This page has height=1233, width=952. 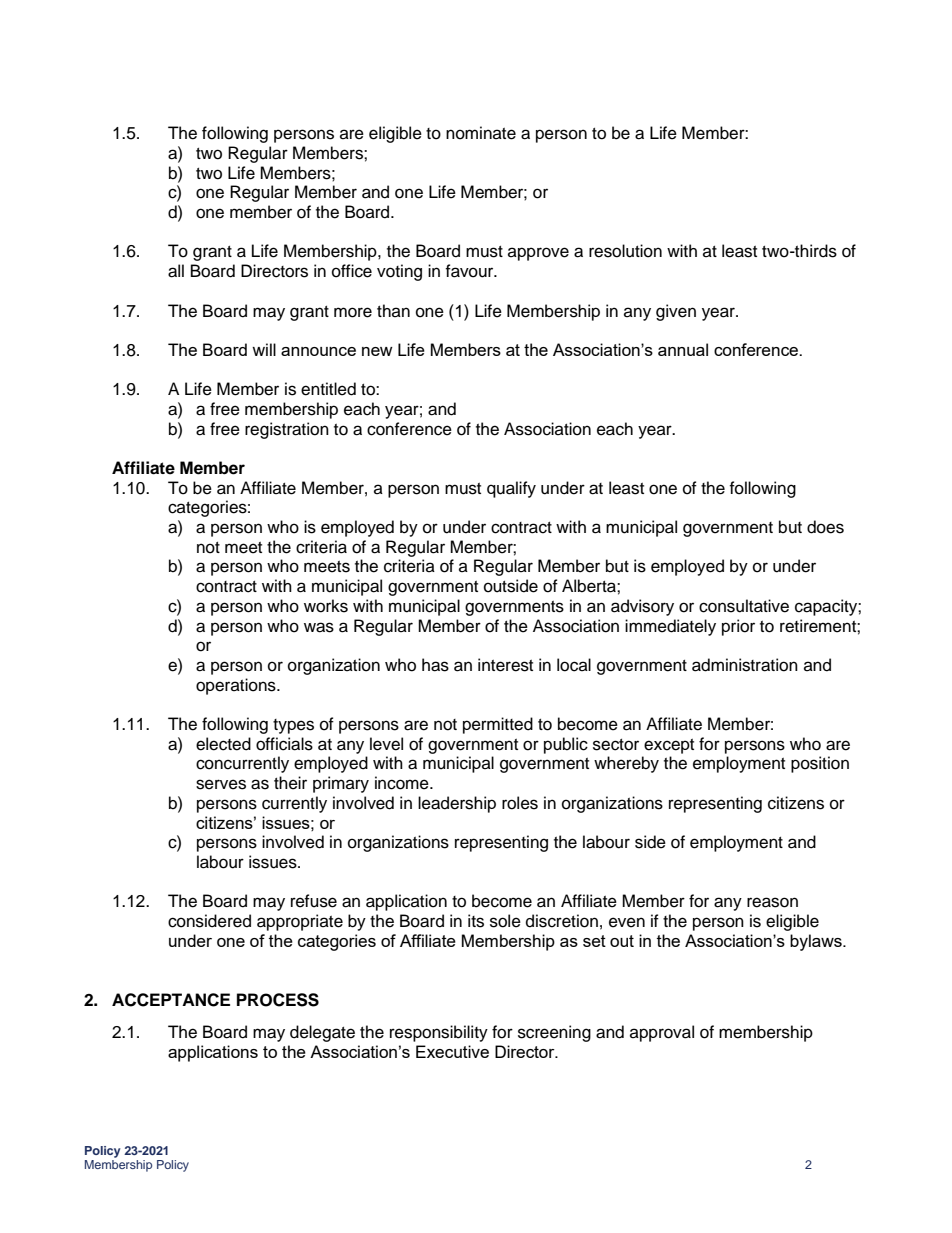 I want to click on all, so click(x=176, y=271).
